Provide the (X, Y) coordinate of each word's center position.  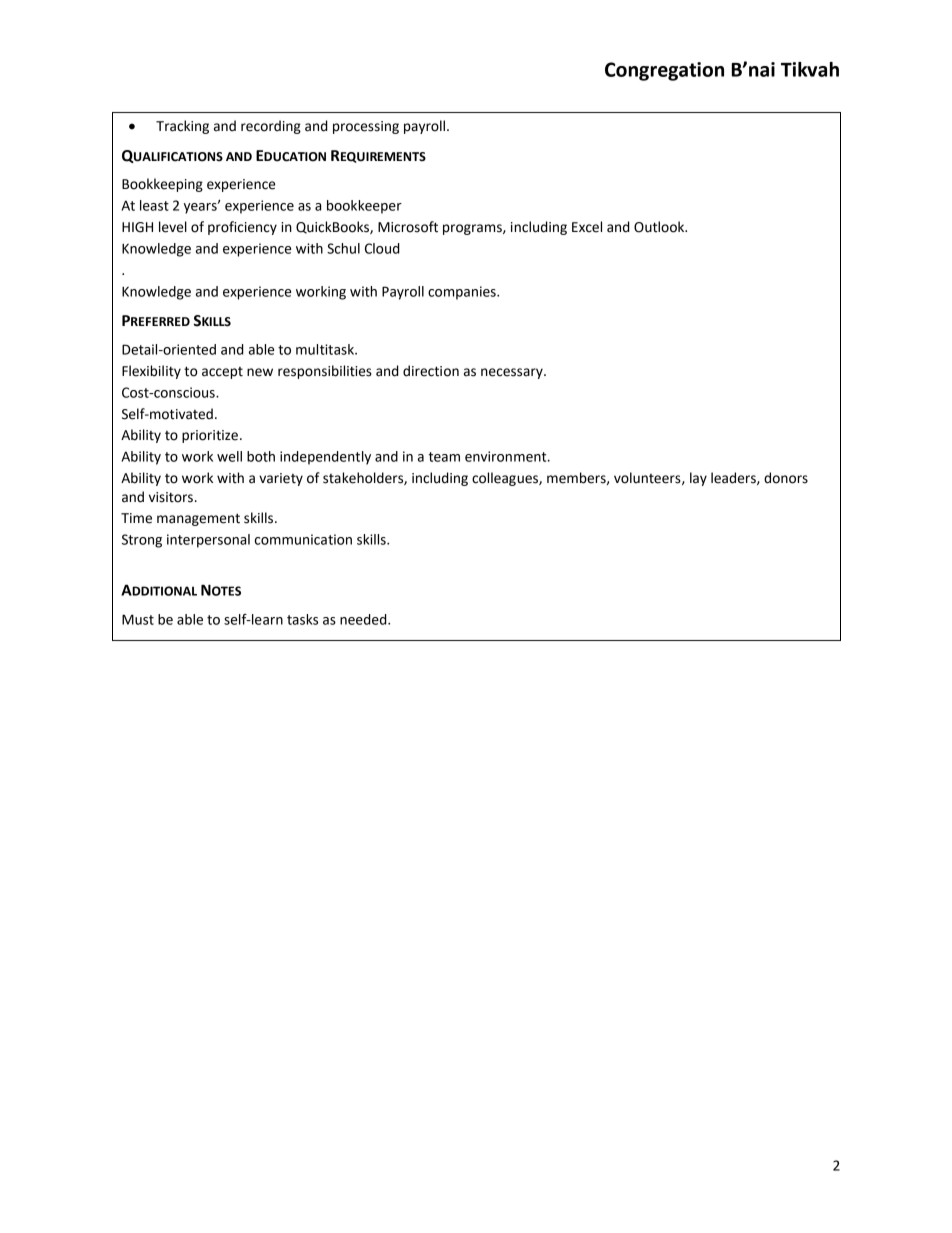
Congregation (664, 71)
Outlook (660, 227)
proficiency (242, 228)
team (444, 457)
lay (698, 479)
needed (364, 619)
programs (473, 229)
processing (366, 127)
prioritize (210, 436)
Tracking (182, 127)
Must (138, 619)
